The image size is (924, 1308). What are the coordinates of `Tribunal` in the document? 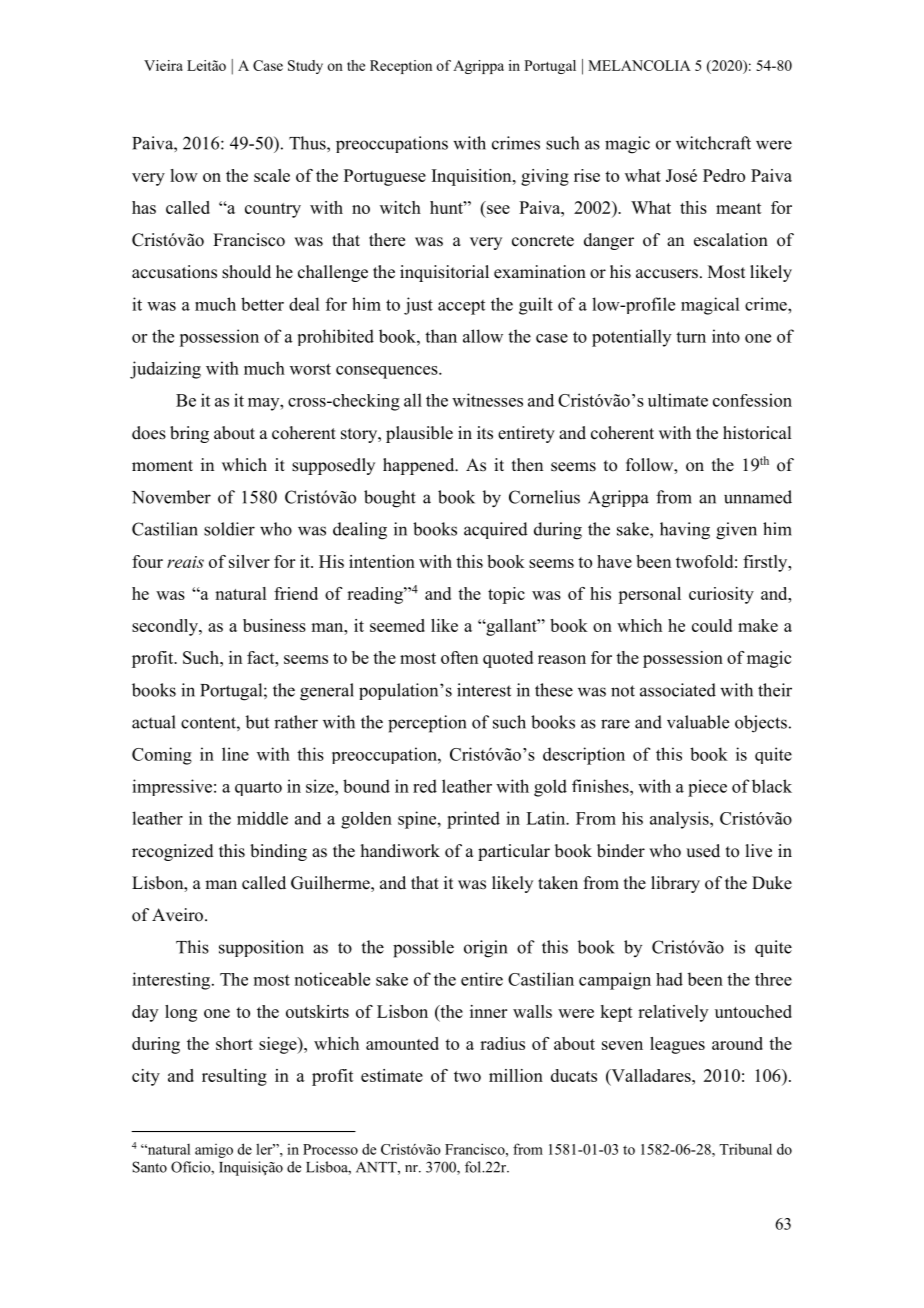 It's located at (745, 1149).
